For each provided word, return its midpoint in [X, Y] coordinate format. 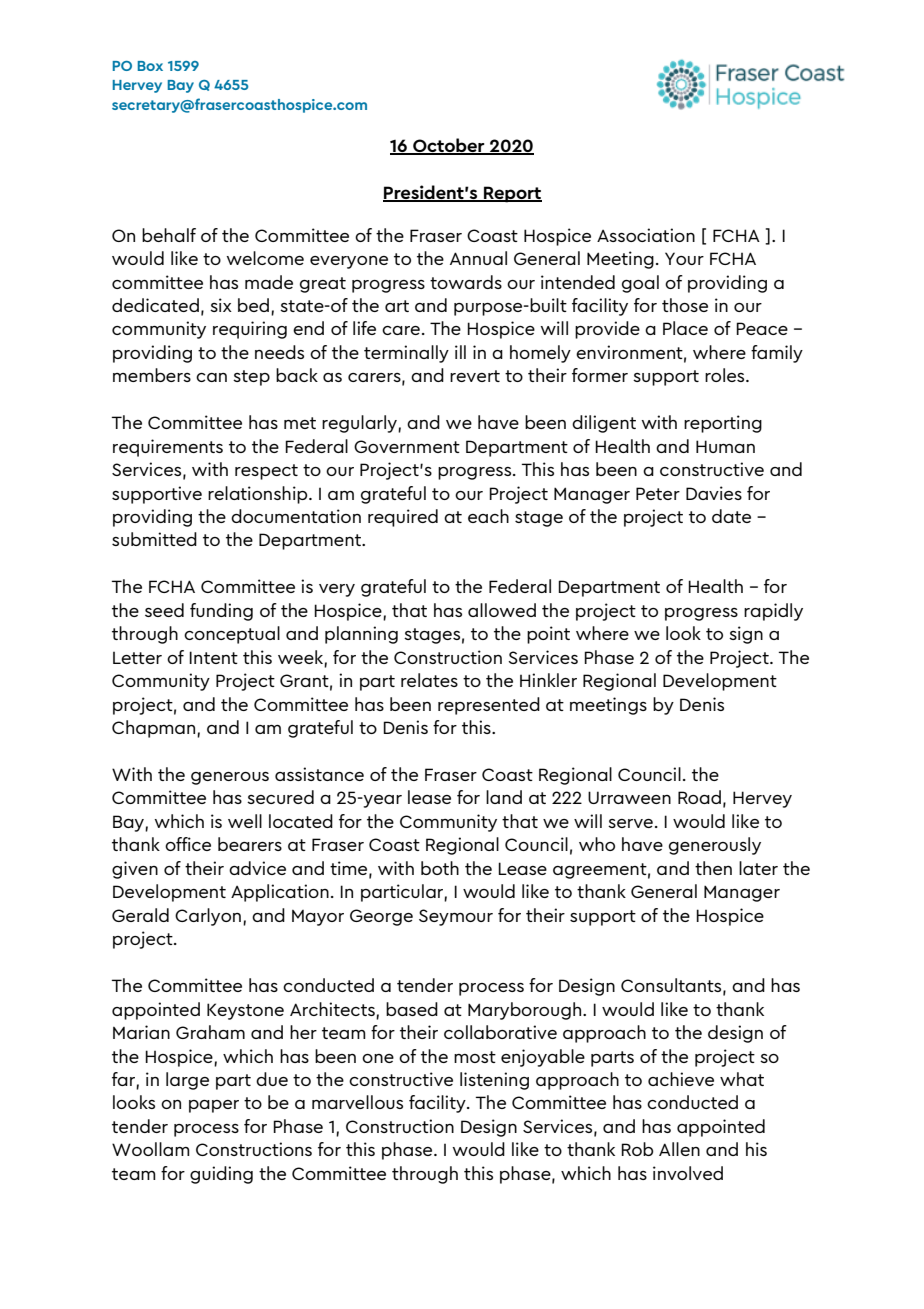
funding [221, 612]
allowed [502, 610]
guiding [221, 1175]
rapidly [773, 612]
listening [494, 1081]
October [449, 146]
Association [646, 235]
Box [150, 66]
